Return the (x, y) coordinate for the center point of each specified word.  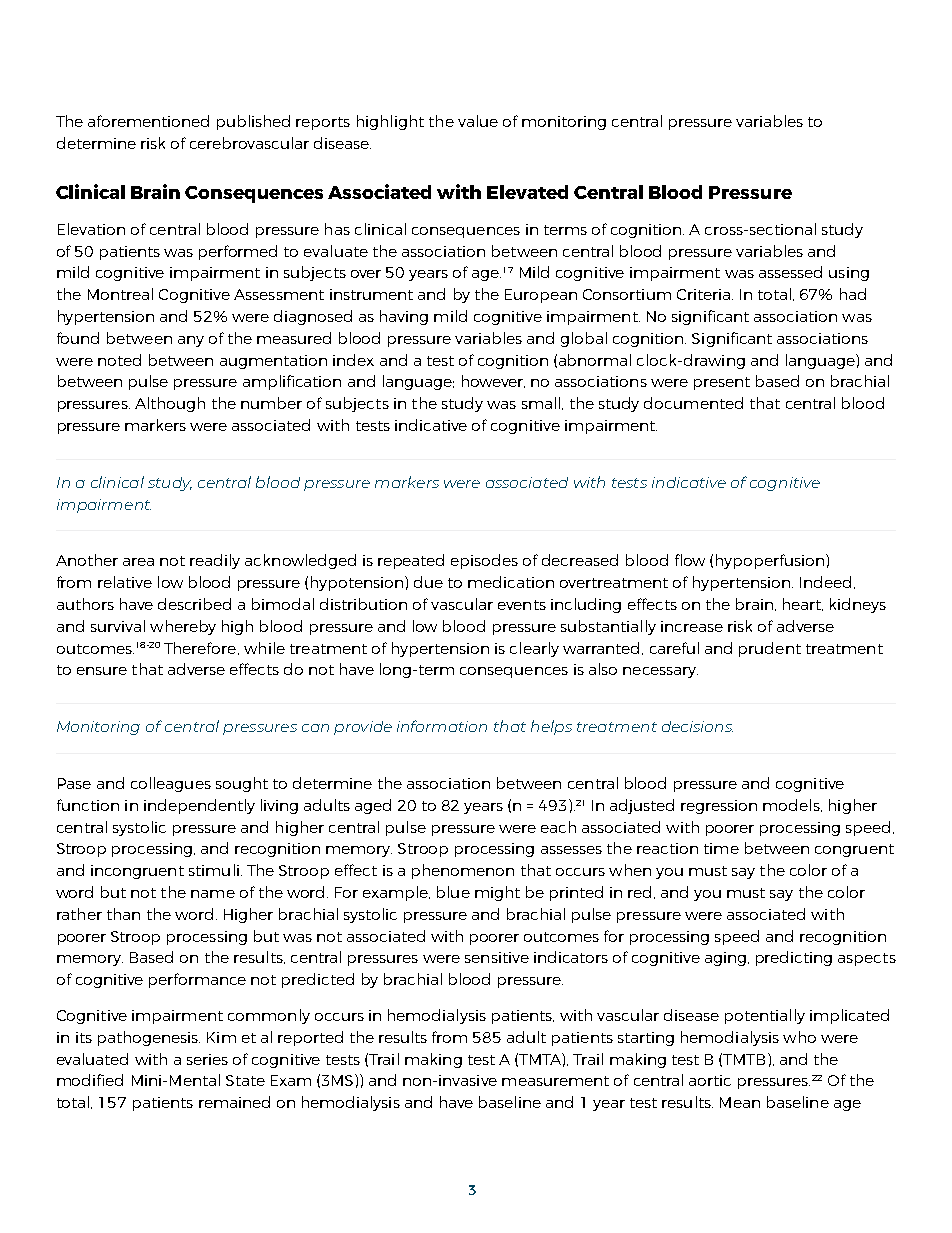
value (478, 121)
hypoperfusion (770, 561)
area (138, 562)
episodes (484, 561)
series (207, 1059)
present (722, 383)
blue (453, 892)
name (213, 894)
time (721, 848)
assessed (790, 272)
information (442, 726)
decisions (697, 726)
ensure (102, 671)
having (404, 317)
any (191, 341)
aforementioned (148, 121)
